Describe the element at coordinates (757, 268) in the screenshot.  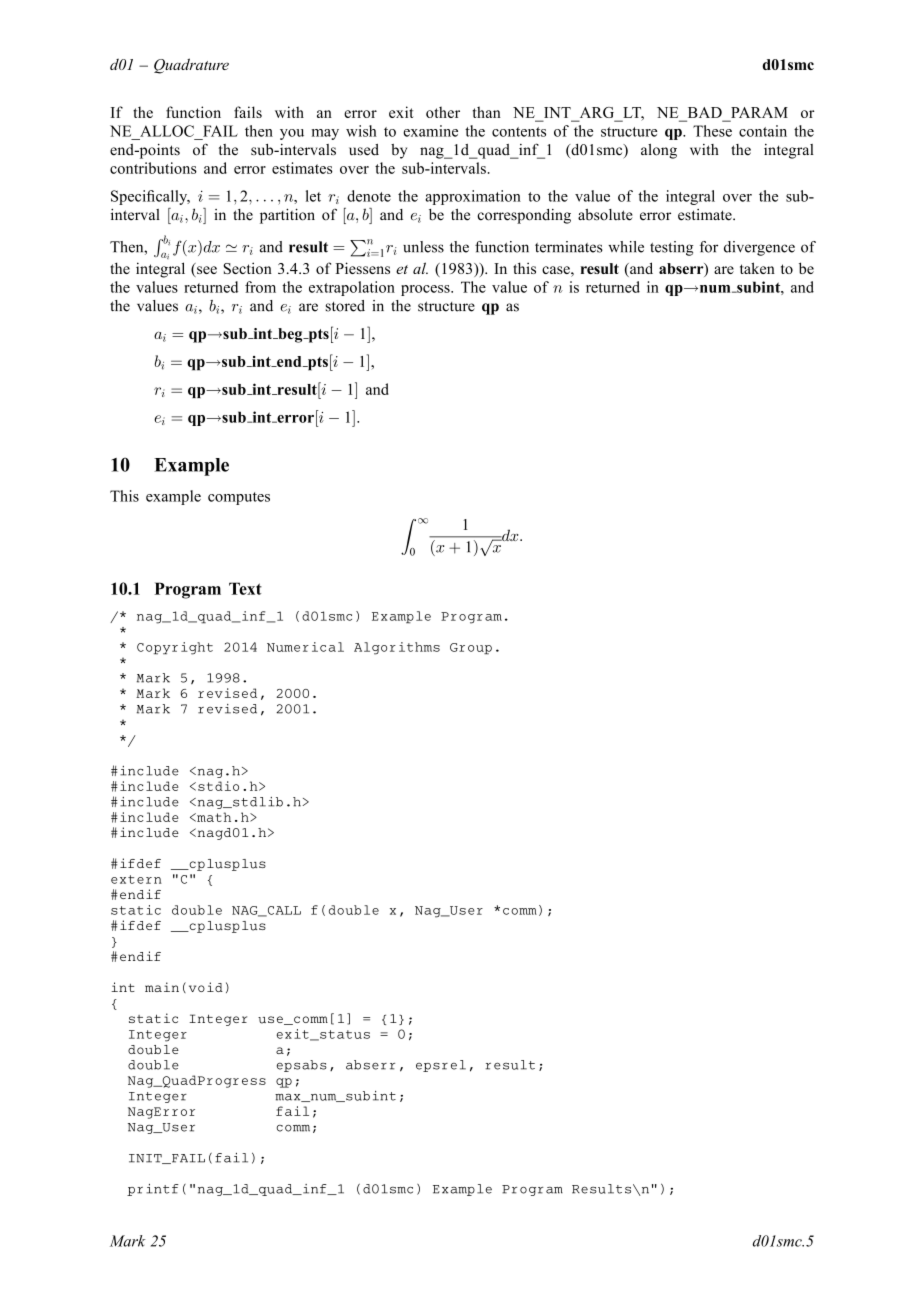
I see `taken` at that location.
